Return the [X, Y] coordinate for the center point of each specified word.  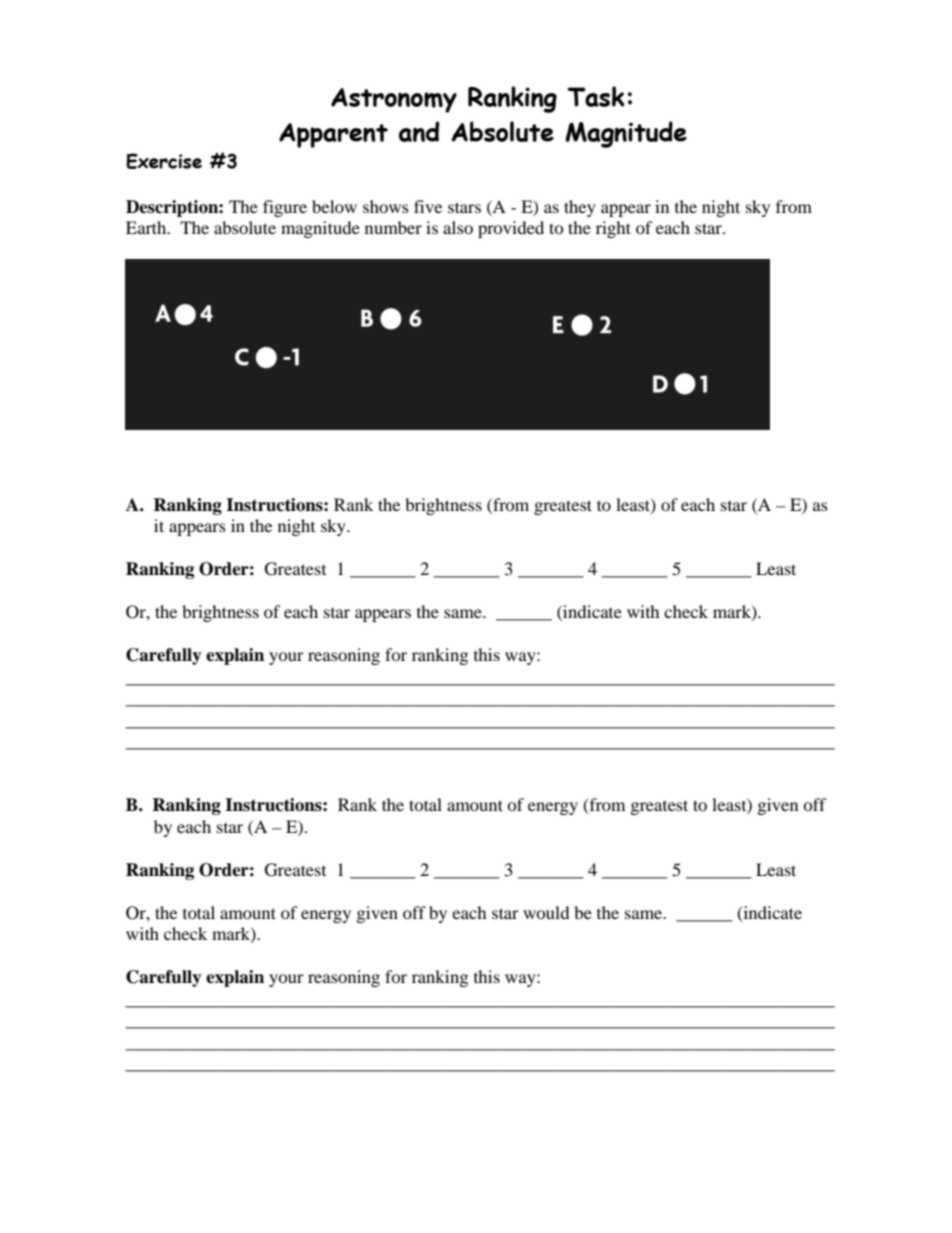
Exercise [164, 161]
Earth [147, 227]
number [393, 227]
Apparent [333, 135]
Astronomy [394, 100]
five [428, 206]
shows [386, 206]
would [546, 912]
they [580, 208]
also [458, 227]
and [419, 131]
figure [285, 208]
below [334, 206]
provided [511, 229]
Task [596, 96]
